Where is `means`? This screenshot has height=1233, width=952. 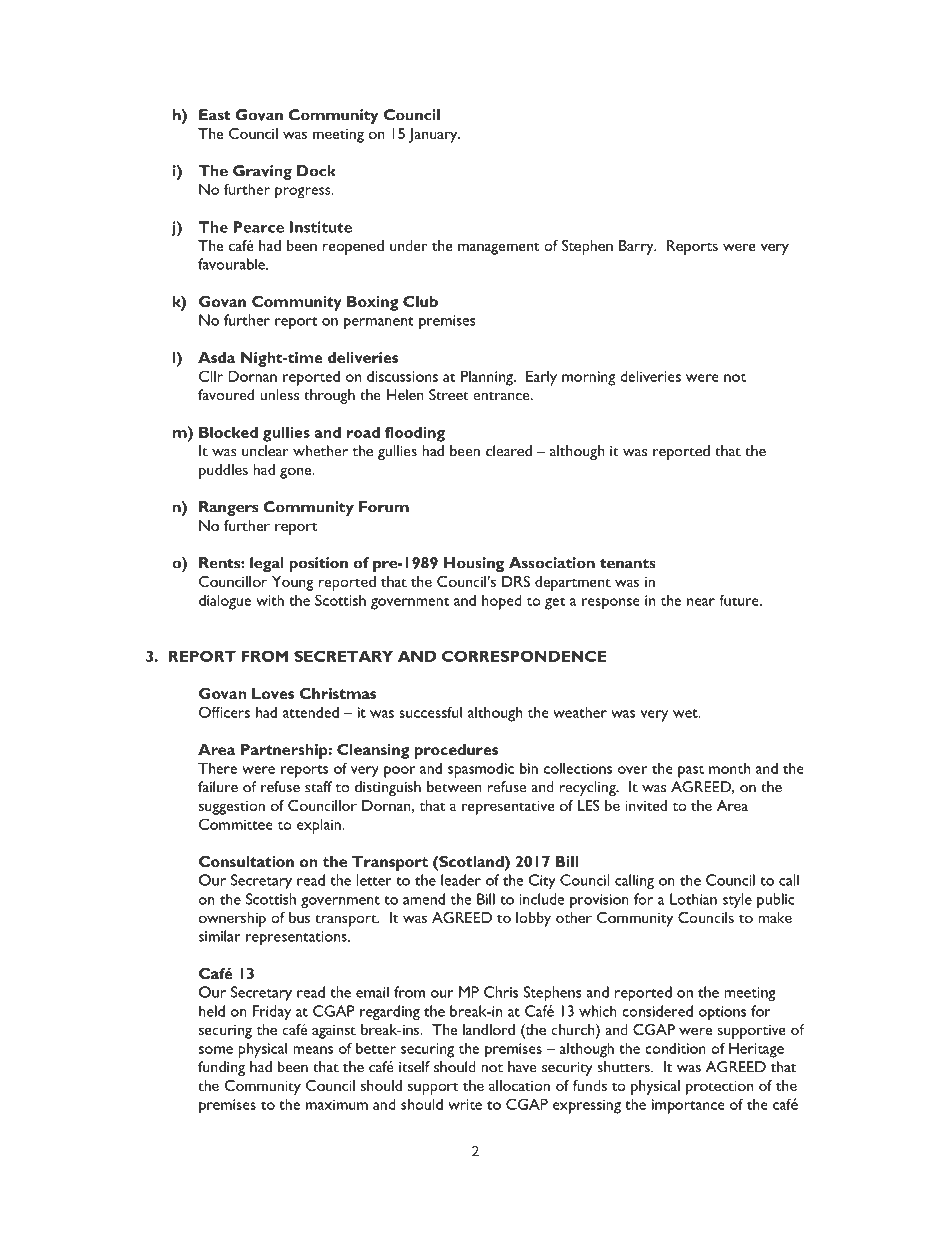 means is located at coordinates (313, 1050).
